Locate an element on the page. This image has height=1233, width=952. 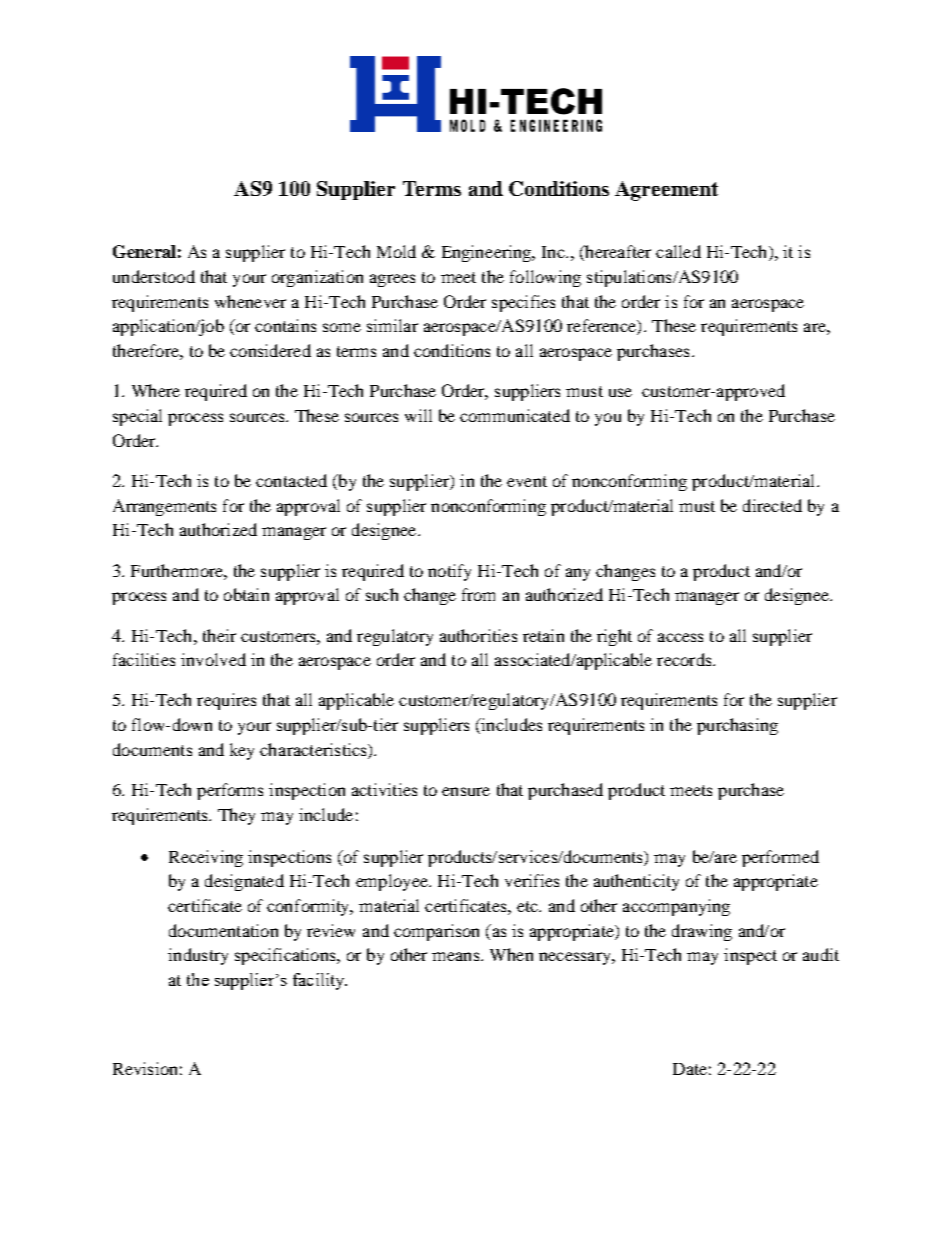
Engineering is located at coordinates (488, 253).
